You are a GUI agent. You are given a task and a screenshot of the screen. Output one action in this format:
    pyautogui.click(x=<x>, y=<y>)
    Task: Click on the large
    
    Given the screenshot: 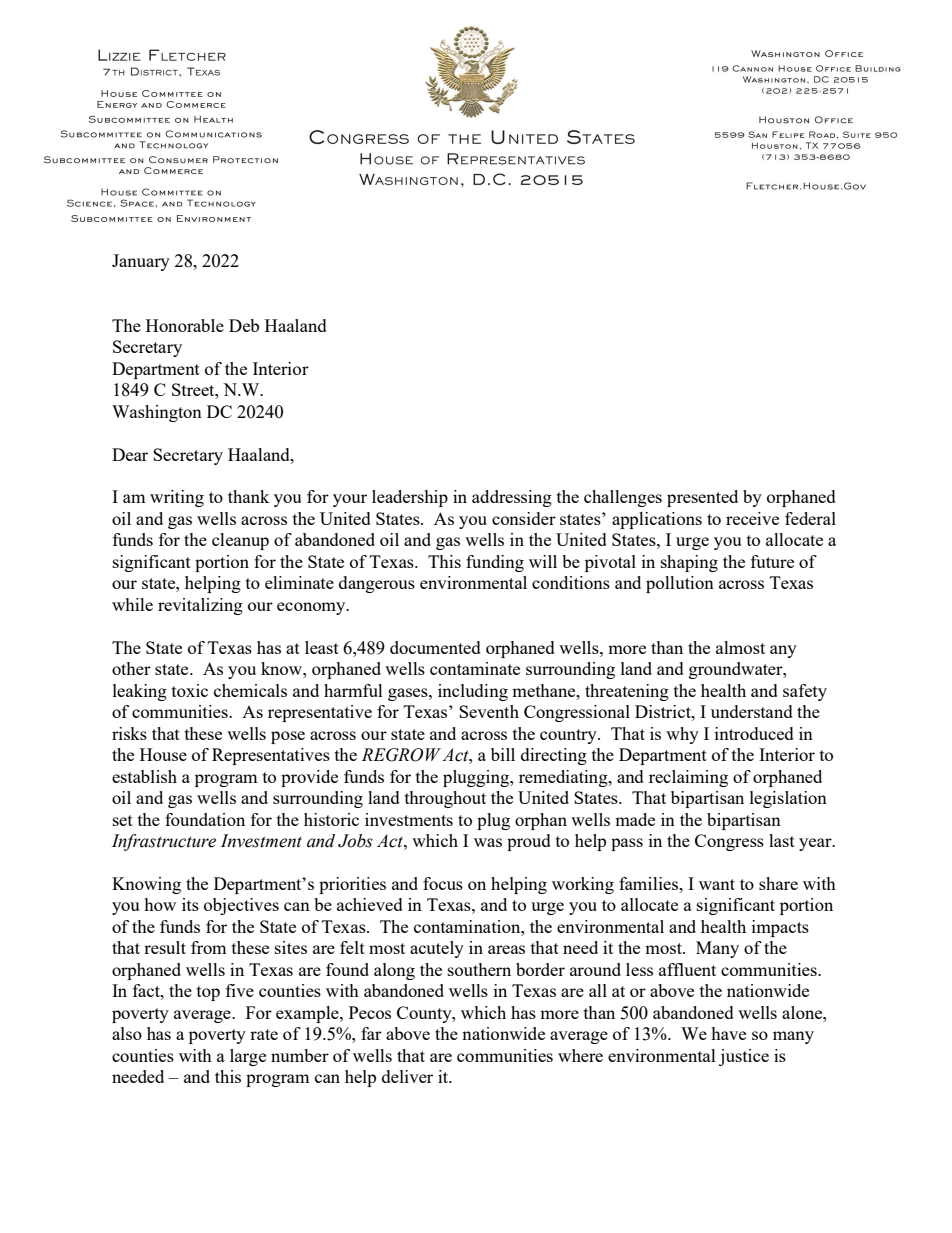 What is the action you would take?
    pyautogui.click(x=248, y=1057)
